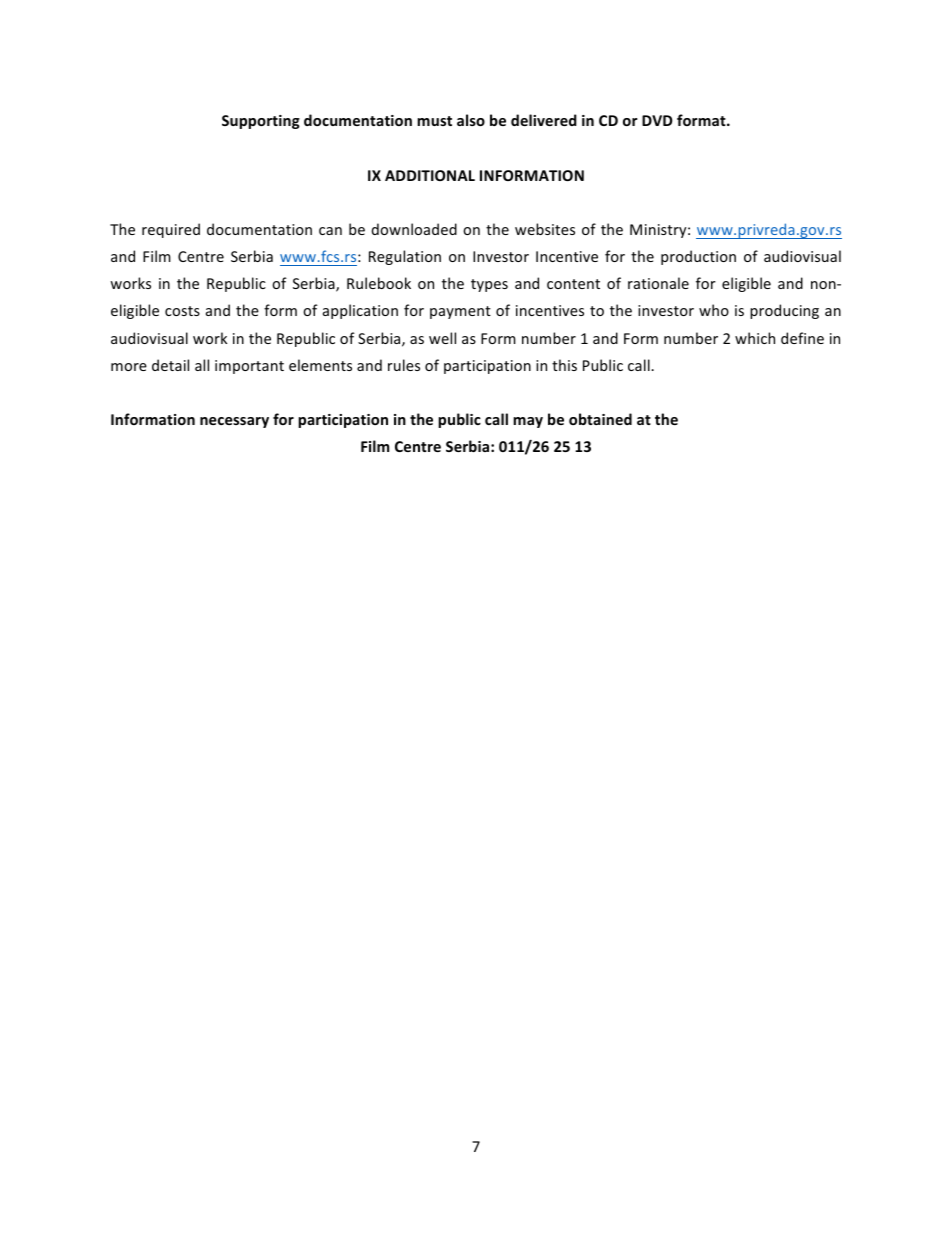 The height and width of the document is (1233, 952). Describe the element at coordinates (471, 120) in the document. I see `also` at that location.
